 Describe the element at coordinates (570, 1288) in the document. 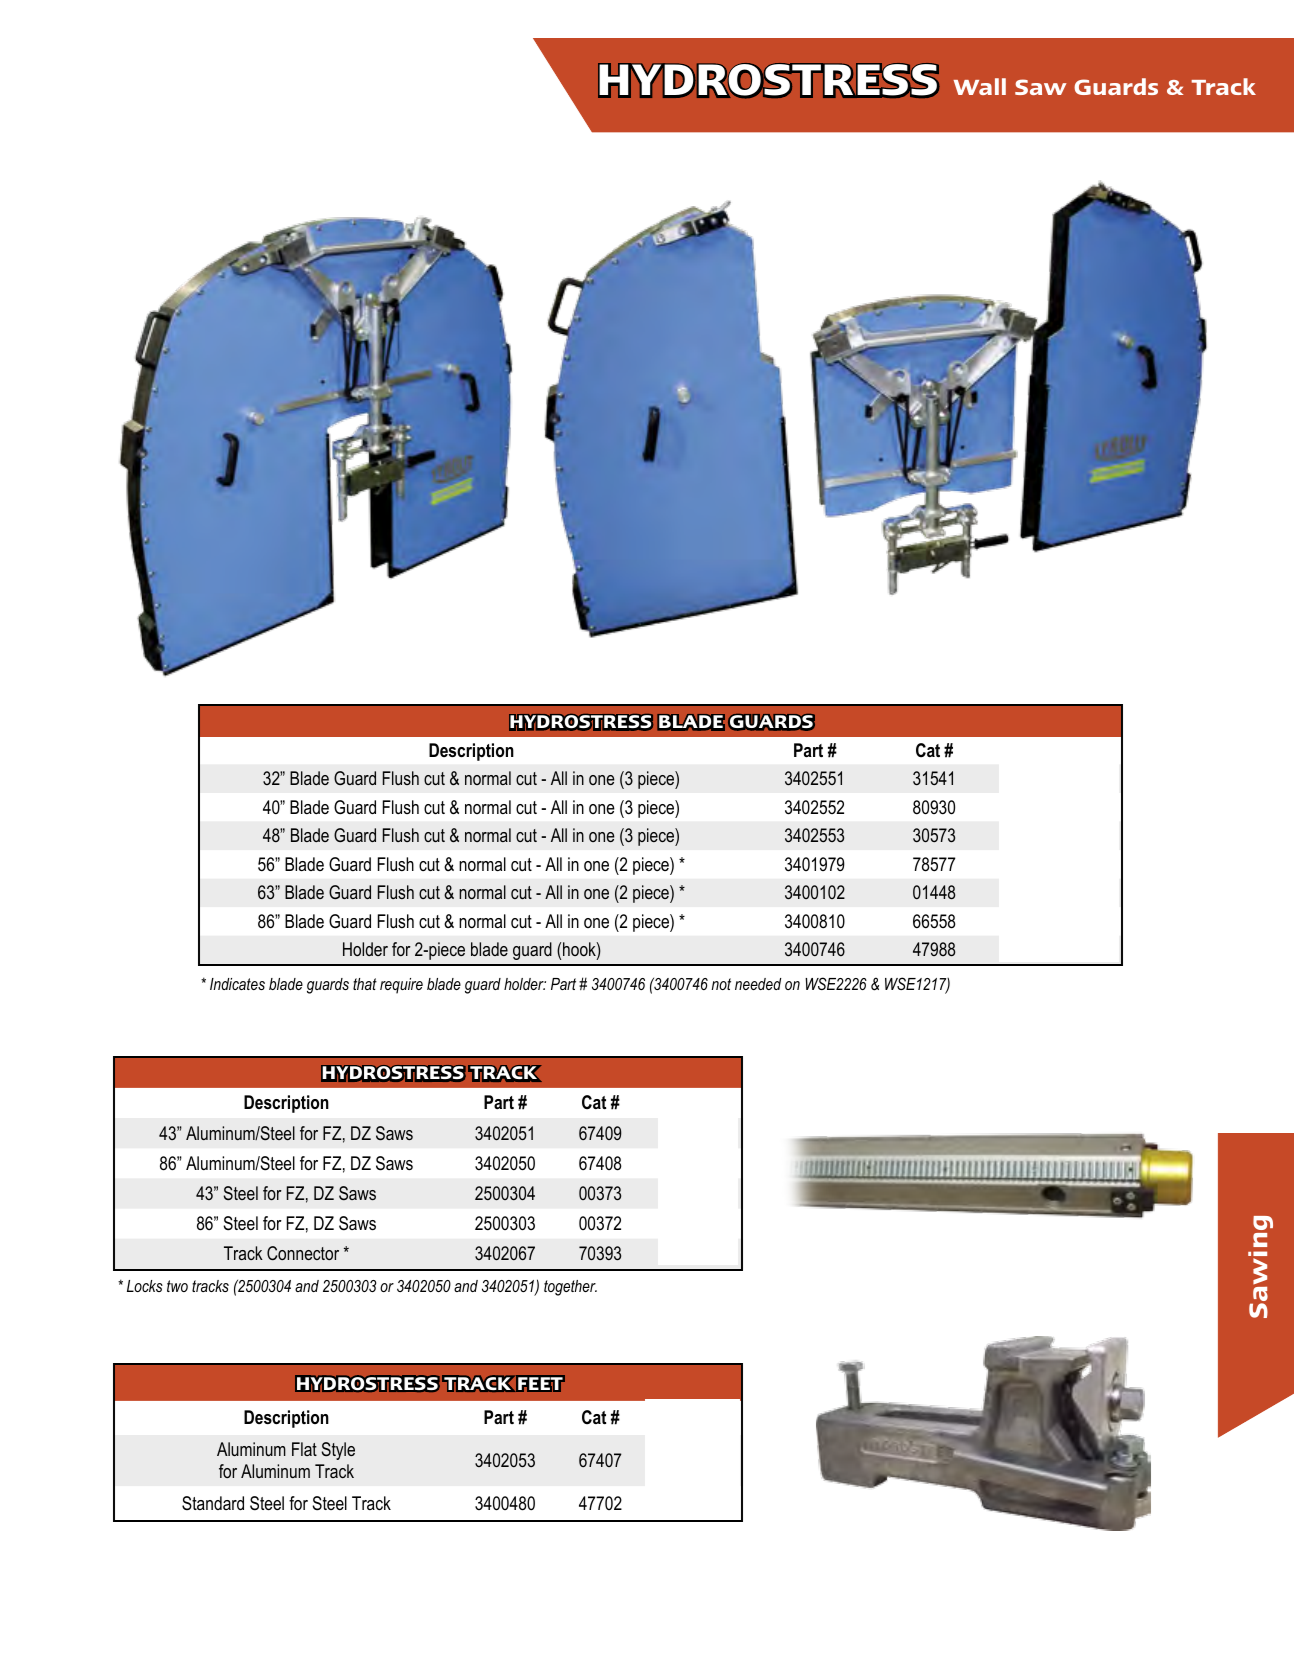

I see `together` at that location.
